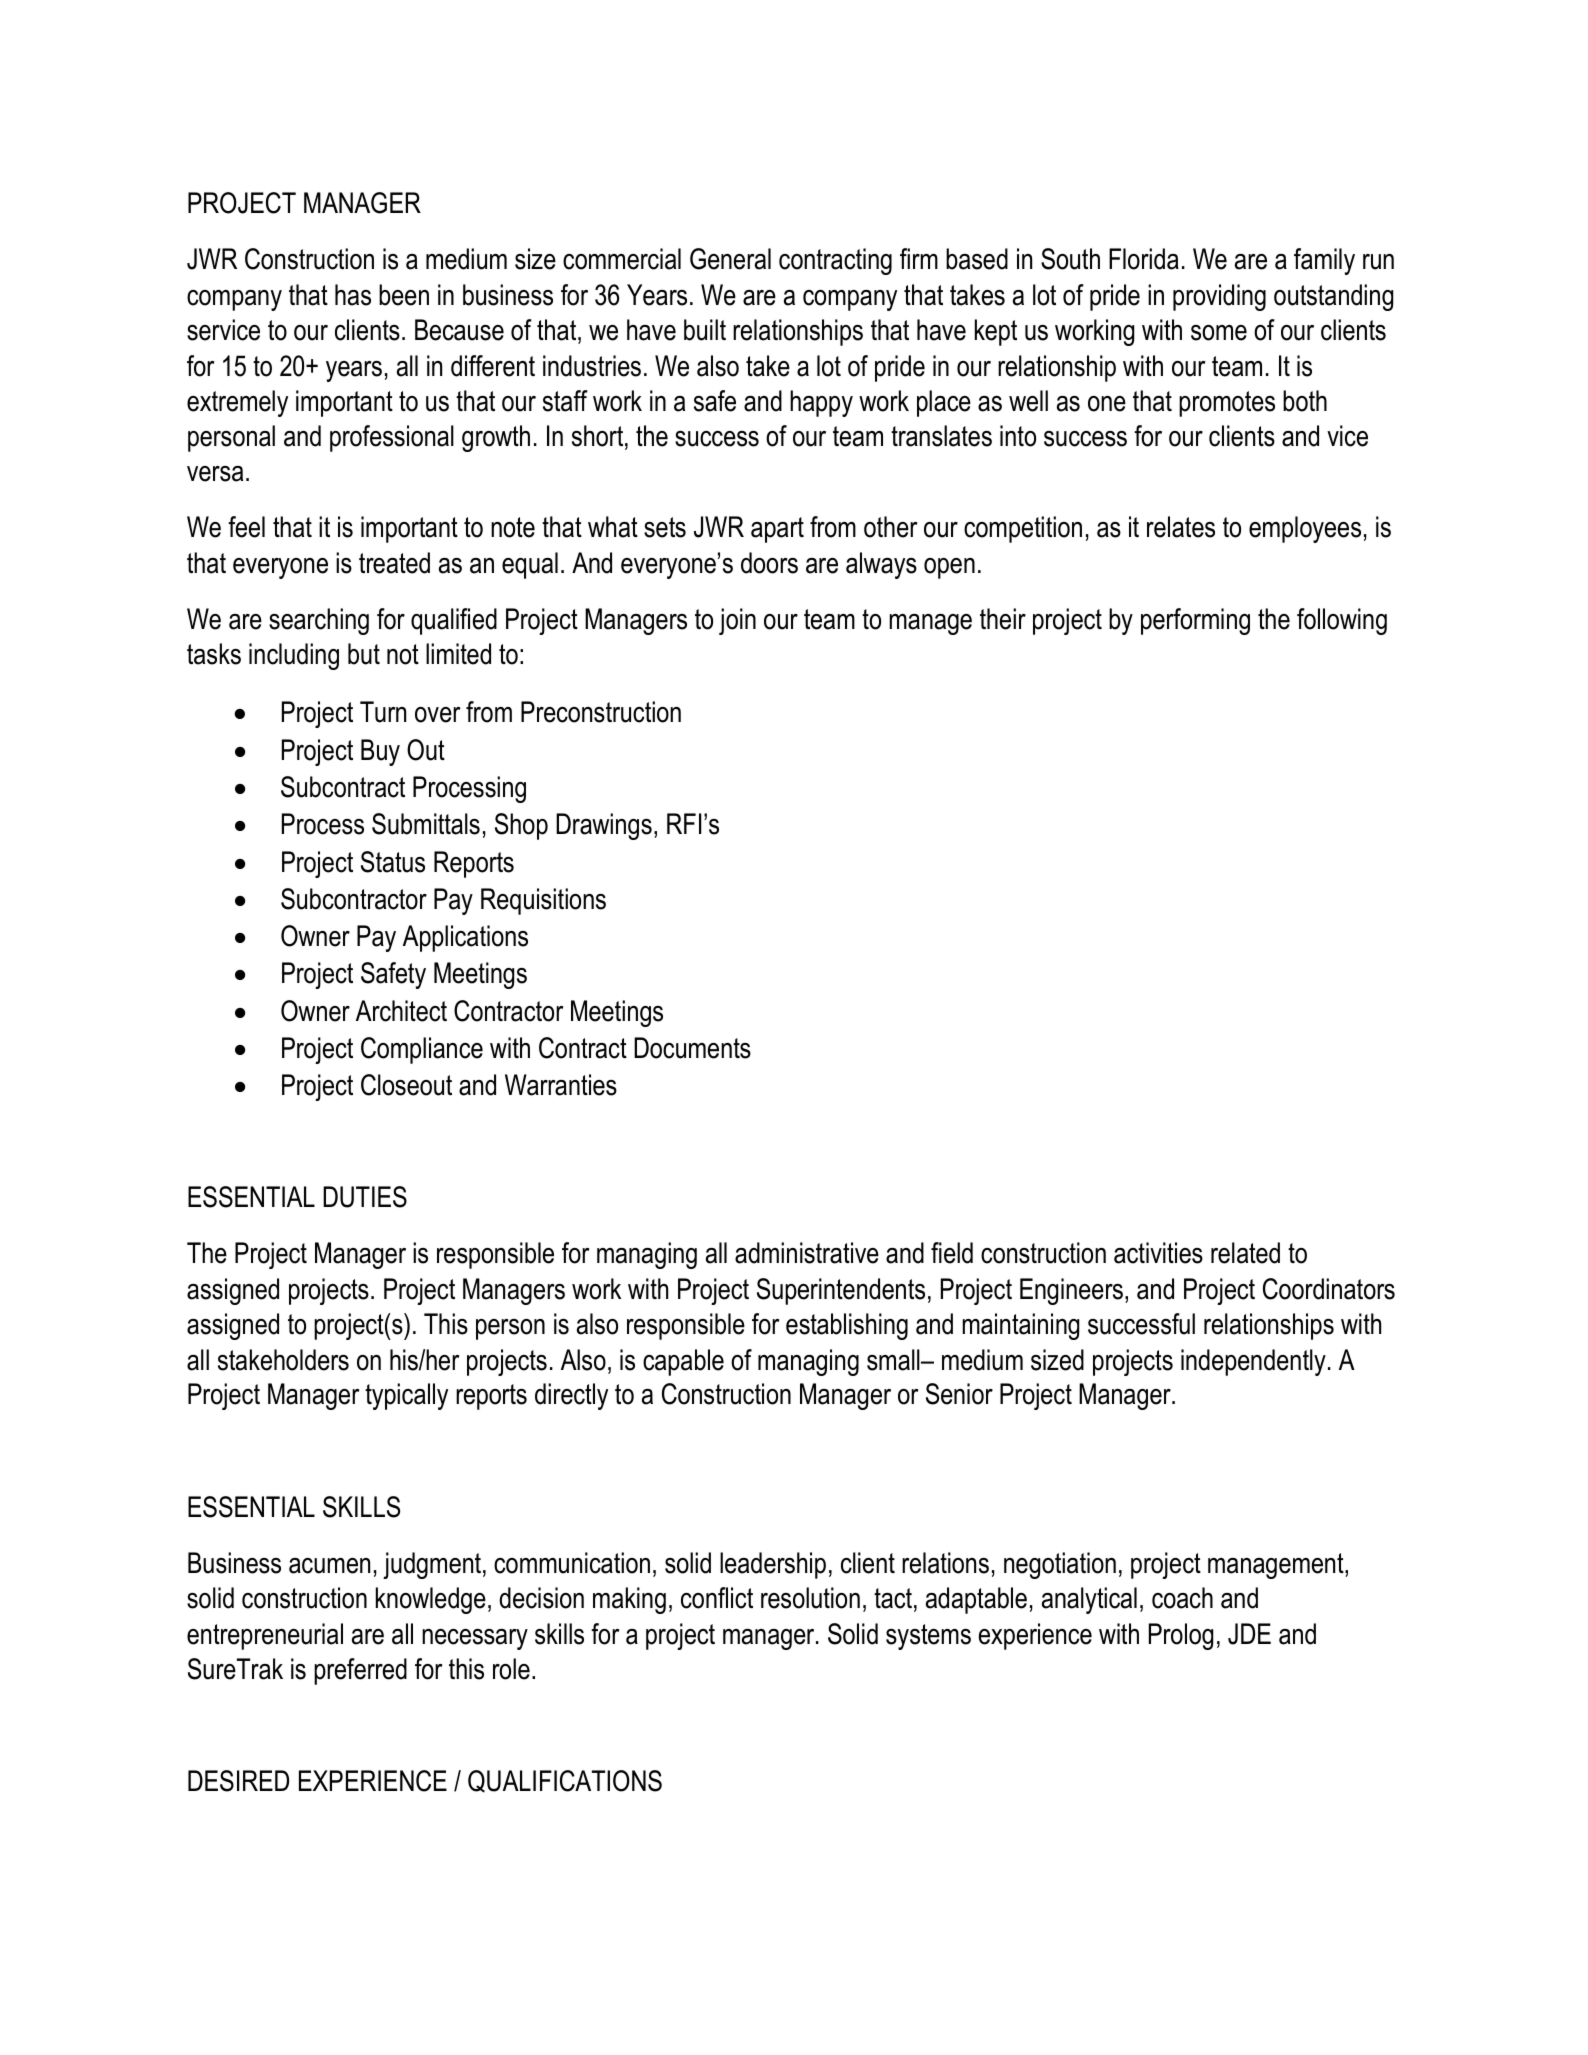 The height and width of the page is (2055, 1588). I want to click on has, so click(353, 295).
